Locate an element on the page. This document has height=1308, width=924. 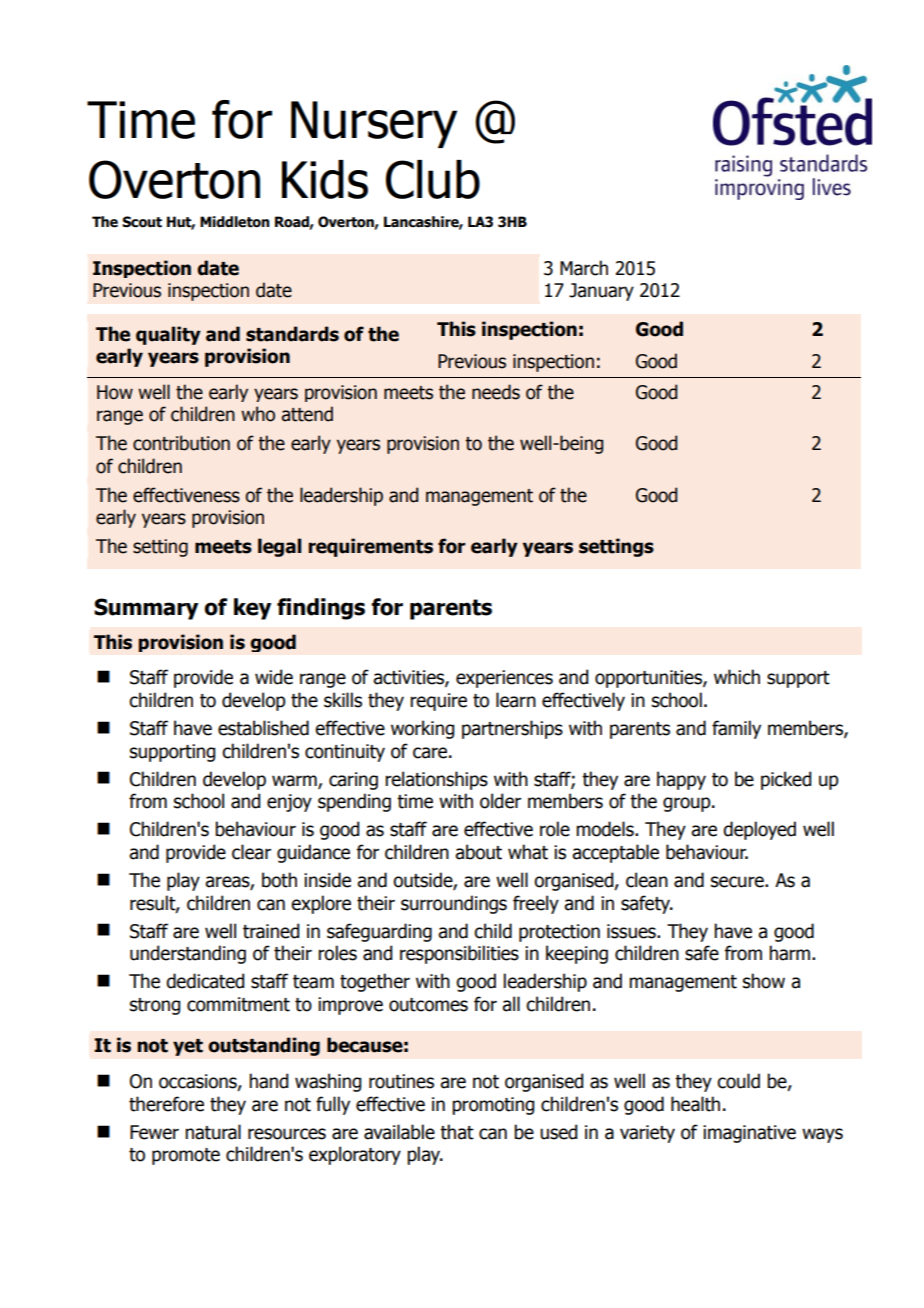
that is located at coordinates (457, 1132).
